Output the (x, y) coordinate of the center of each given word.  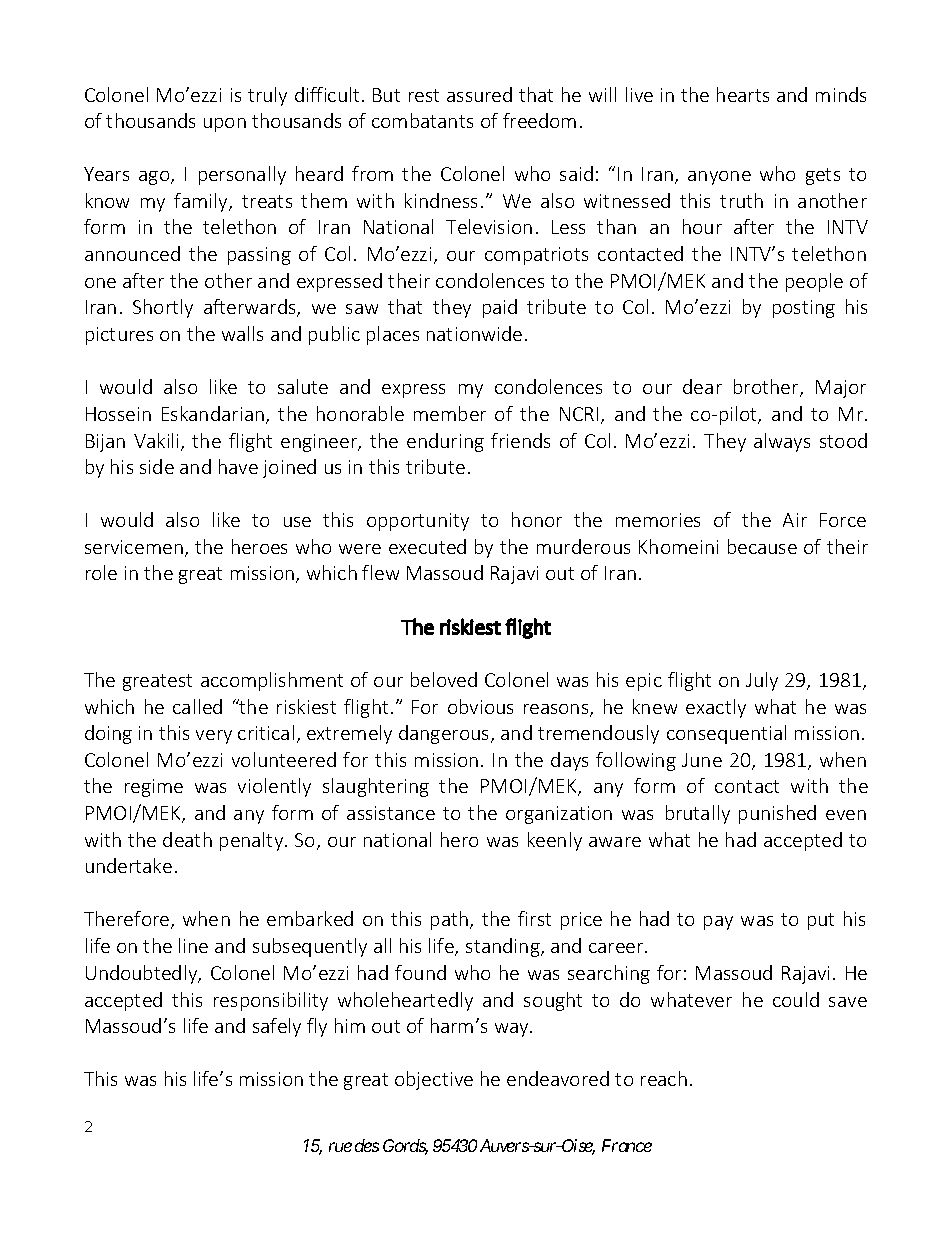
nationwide (474, 333)
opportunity (418, 522)
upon (225, 125)
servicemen (134, 547)
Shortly (163, 308)
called (197, 706)
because (762, 546)
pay (718, 923)
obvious (480, 706)
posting (804, 309)
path (451, 920)
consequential (726, 734)
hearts (743, 94)
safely (277, 1027)
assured (479, 94)
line (193, 945)
